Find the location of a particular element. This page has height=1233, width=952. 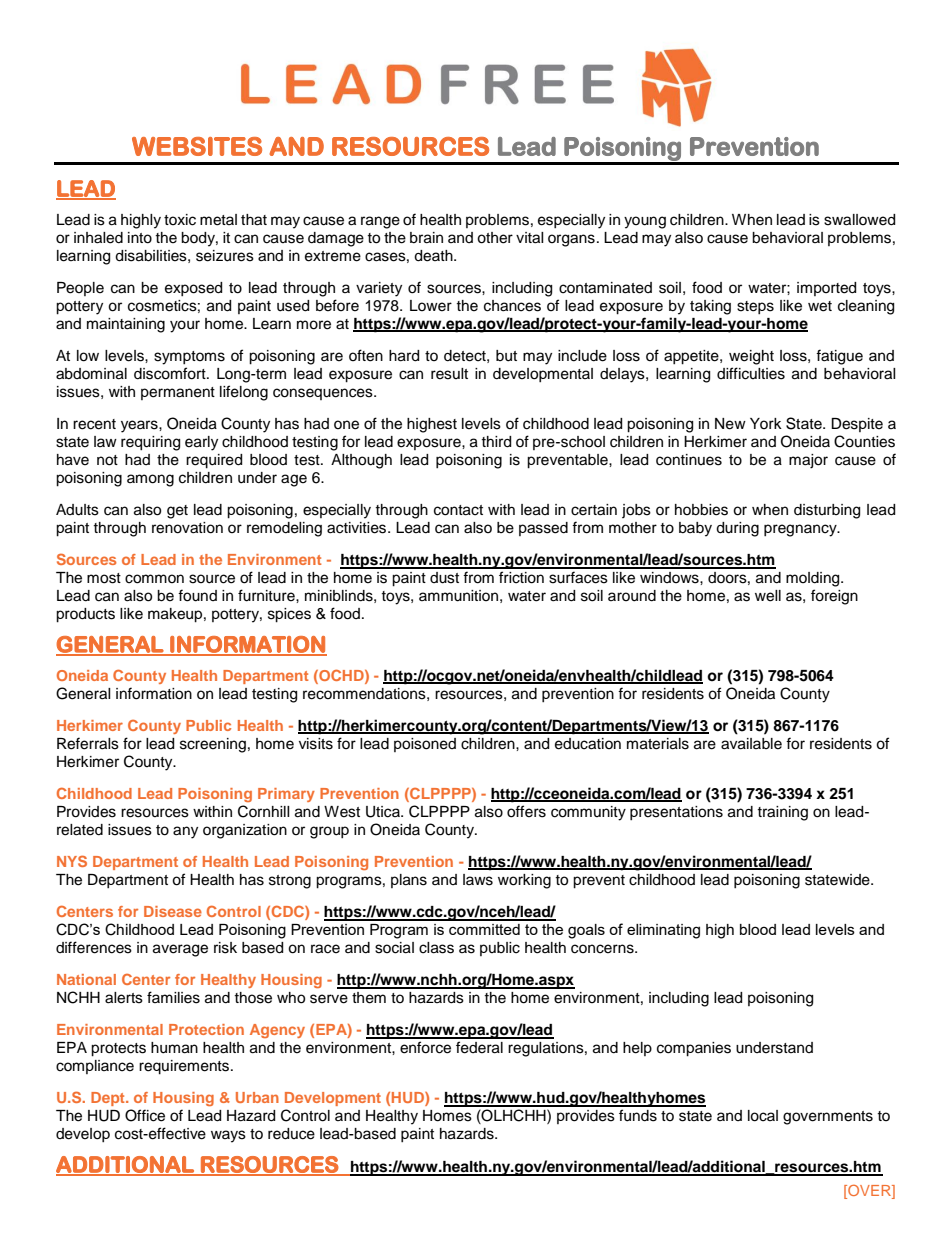

local is located at coordinates (763, 1116).
